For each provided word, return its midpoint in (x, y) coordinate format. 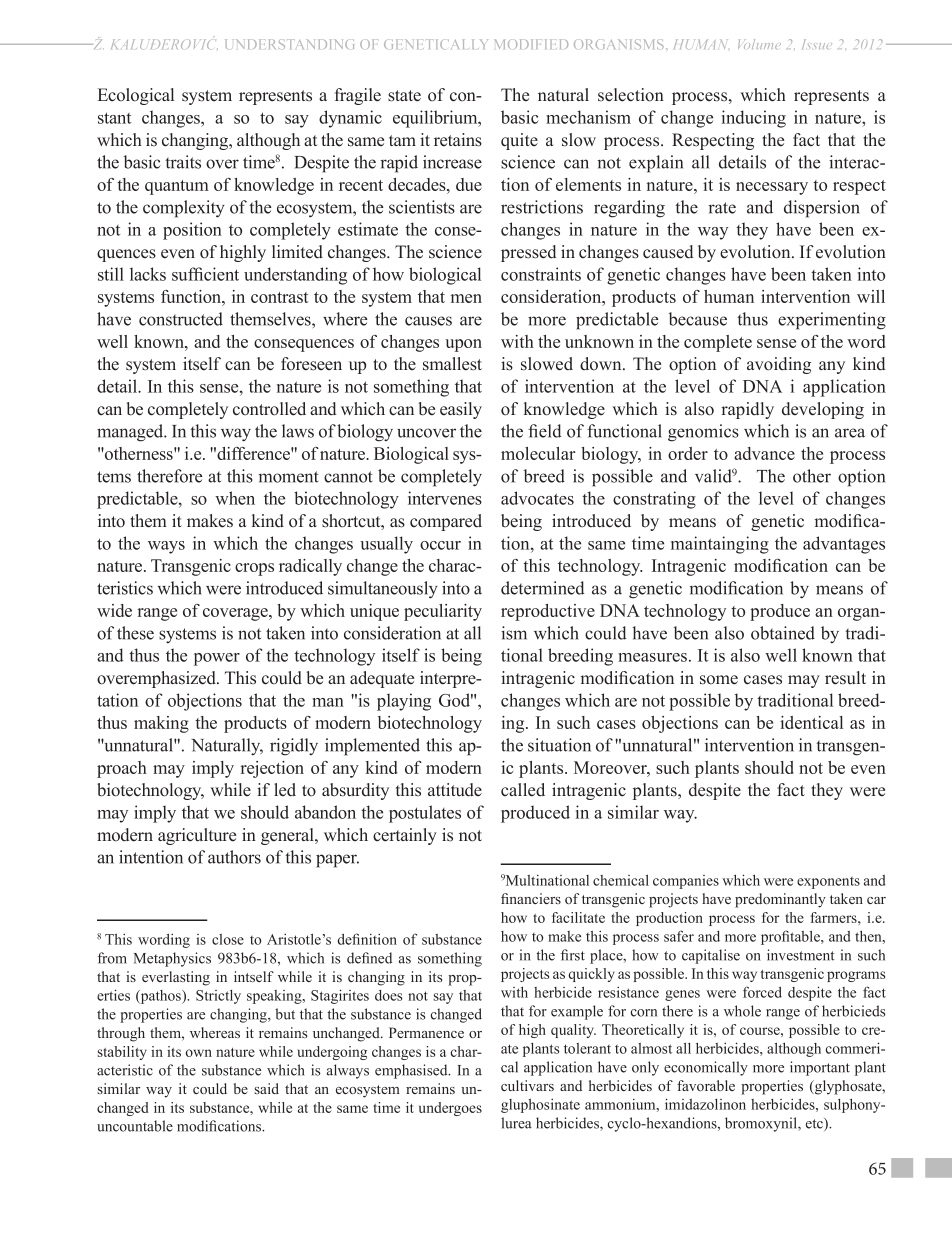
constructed (181, 319)
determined (543, 588)
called (523, 790)
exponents (828, 883)
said (267, 1088)
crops (254, 569)
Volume (759, 44)
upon (463, 345)
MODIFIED (531, 44)
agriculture (197, 836)
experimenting (832, 321)
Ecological (136, 96)
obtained (783, 633)
